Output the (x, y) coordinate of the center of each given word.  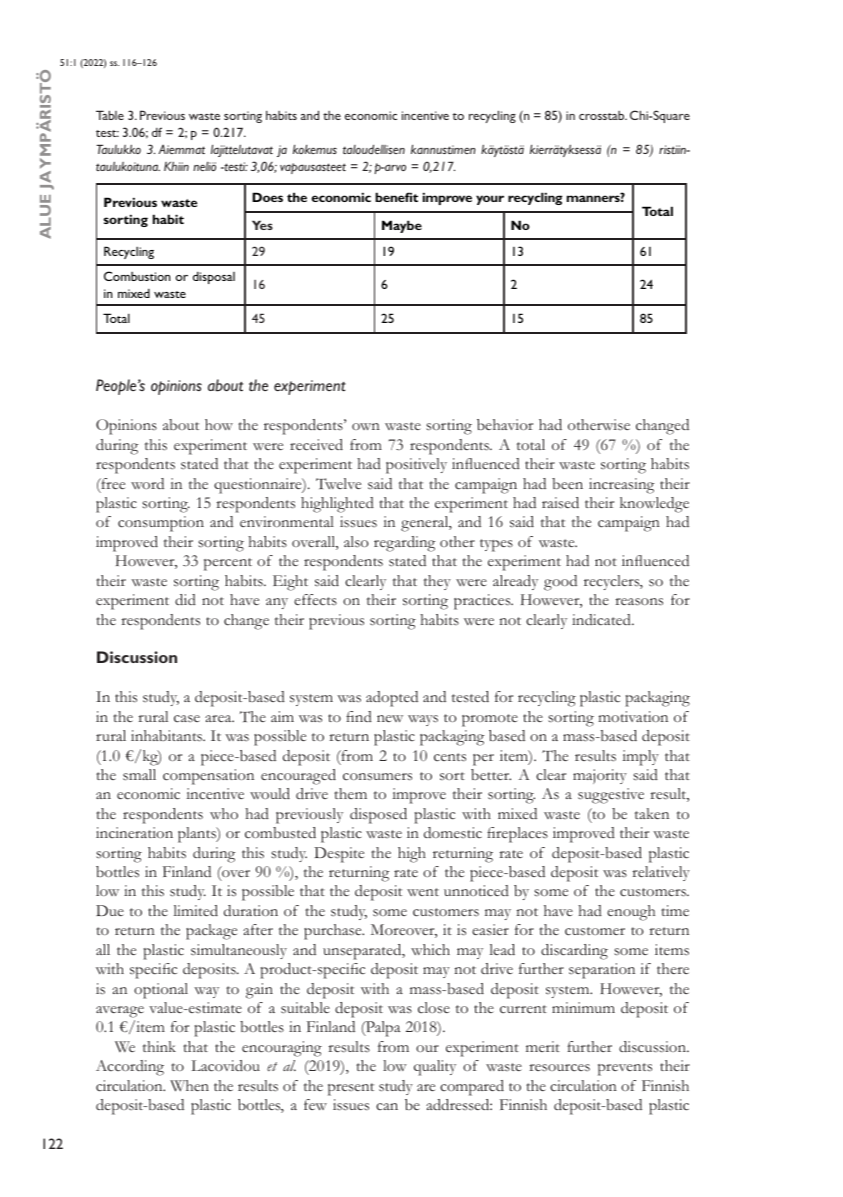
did (185, 599)
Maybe (402, 226)
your (490, 200)
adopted (392, 699)
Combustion (137, 276)
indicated (602, 620)
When (189, 1086)
